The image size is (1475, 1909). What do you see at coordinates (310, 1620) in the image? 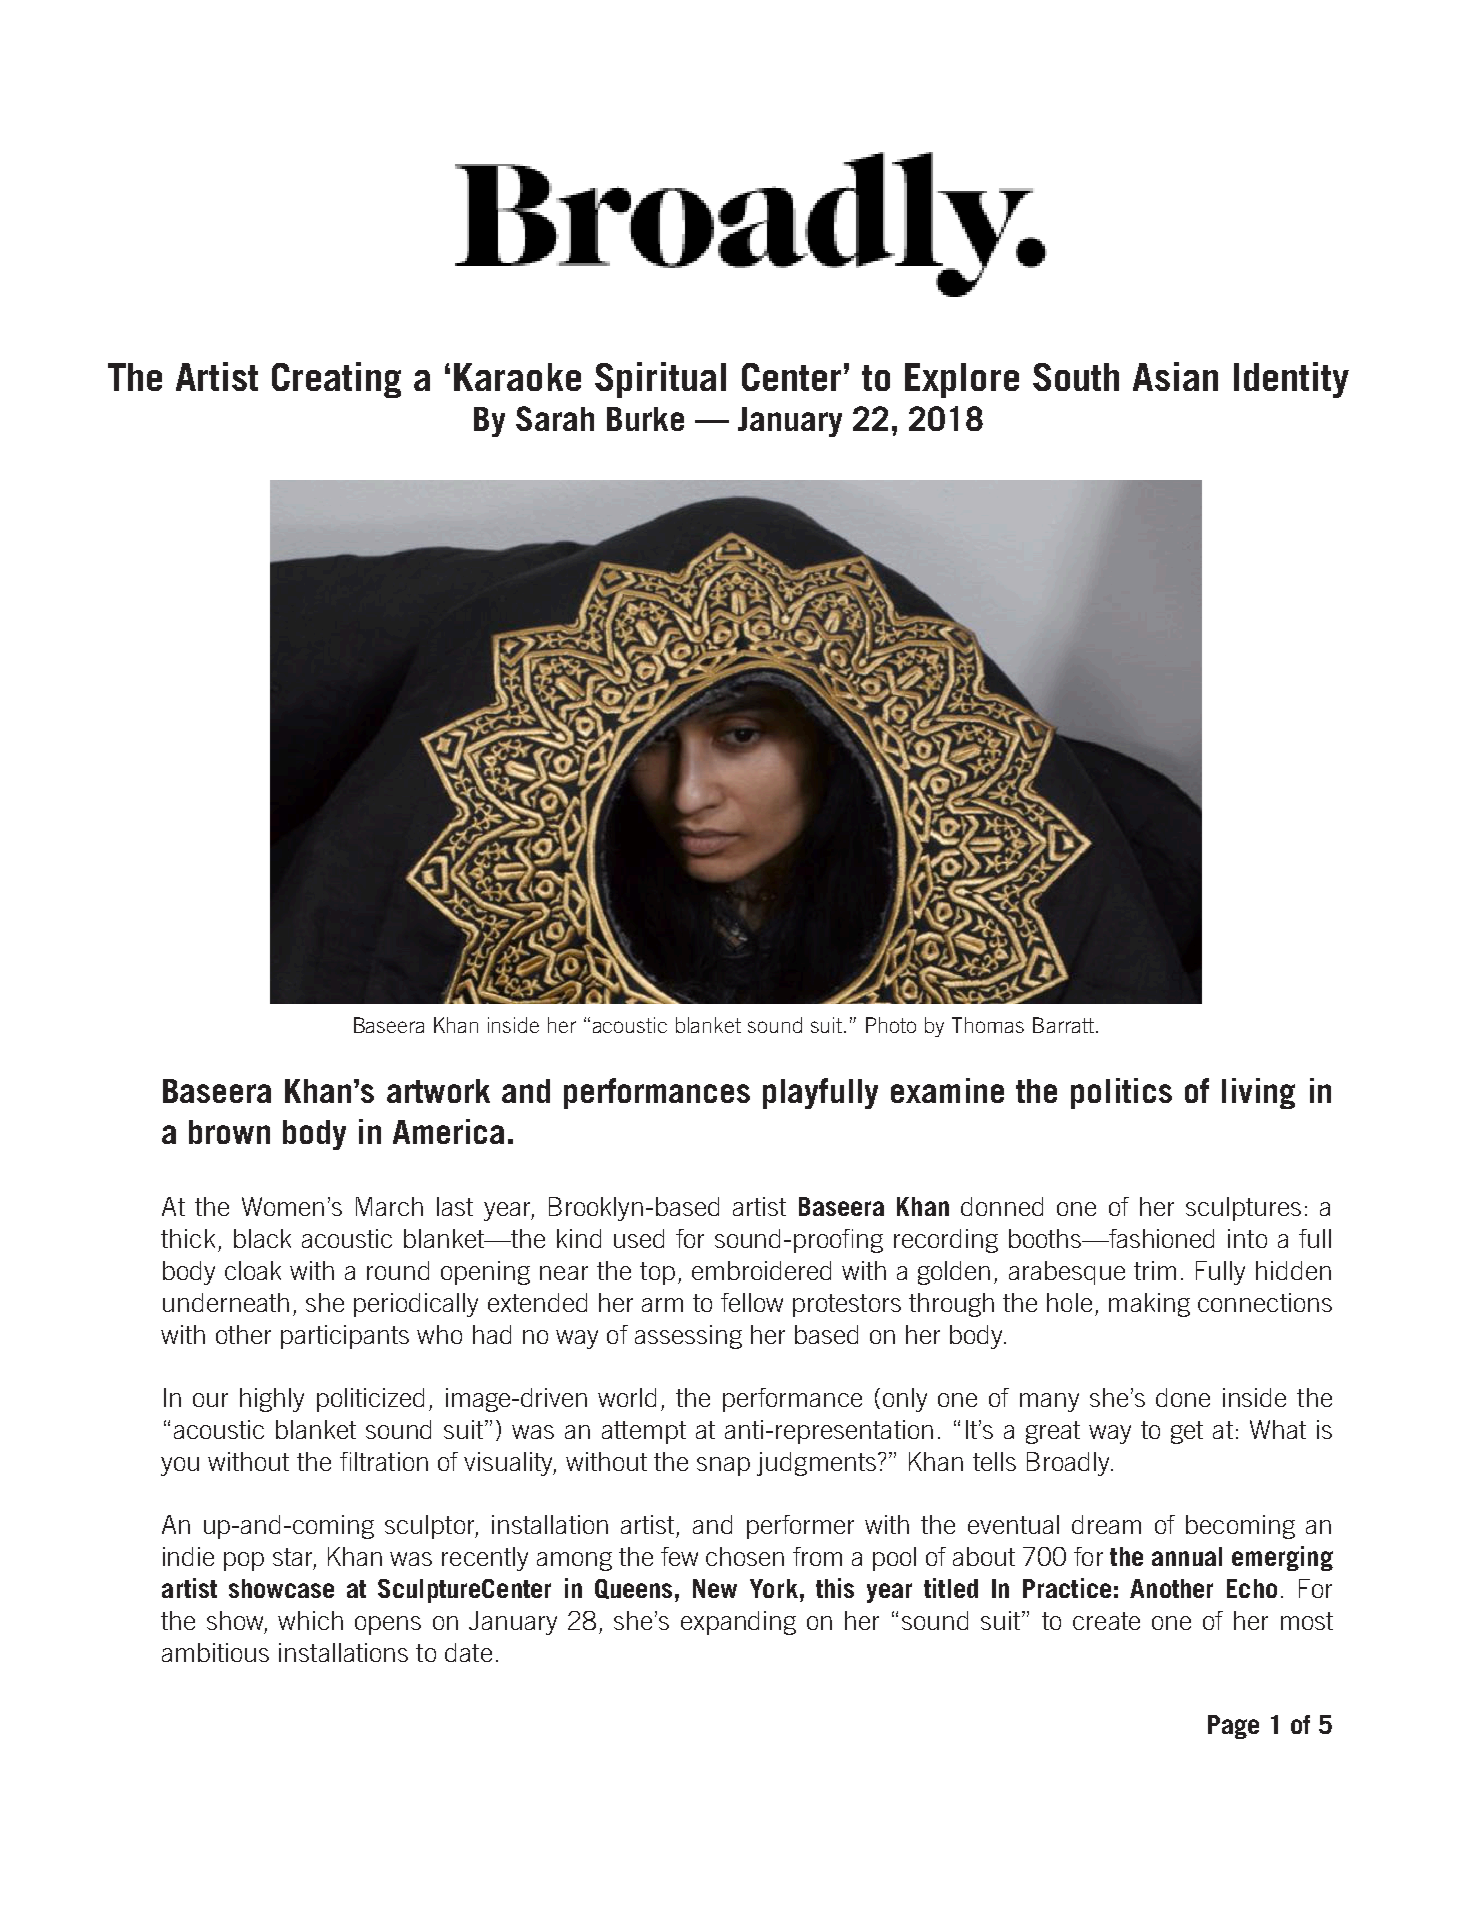
I see `which` at bounding box center [310, 1620].
